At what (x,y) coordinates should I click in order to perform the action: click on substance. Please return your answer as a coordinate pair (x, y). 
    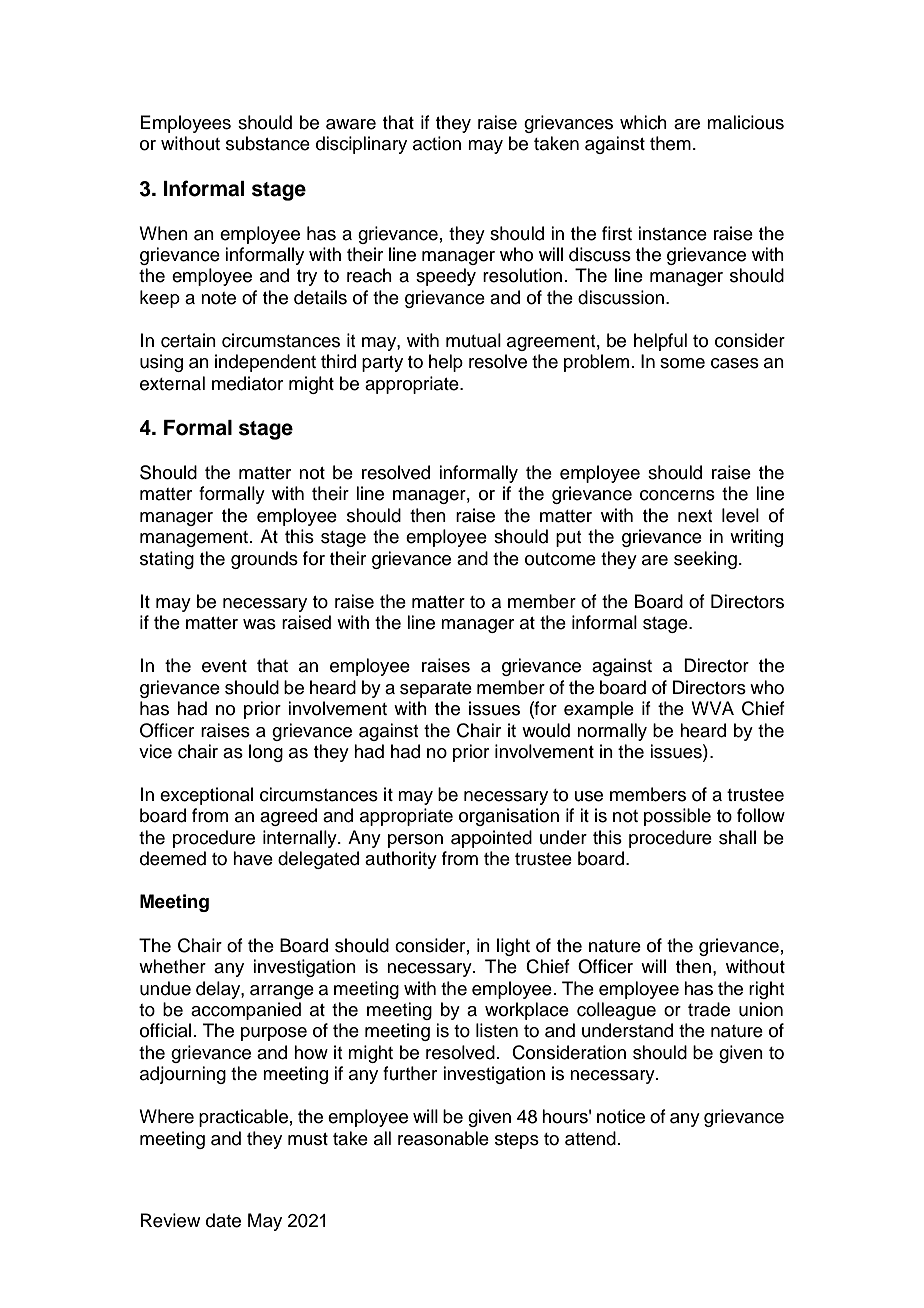
    Looking at the image, I should click on (268, 143).
